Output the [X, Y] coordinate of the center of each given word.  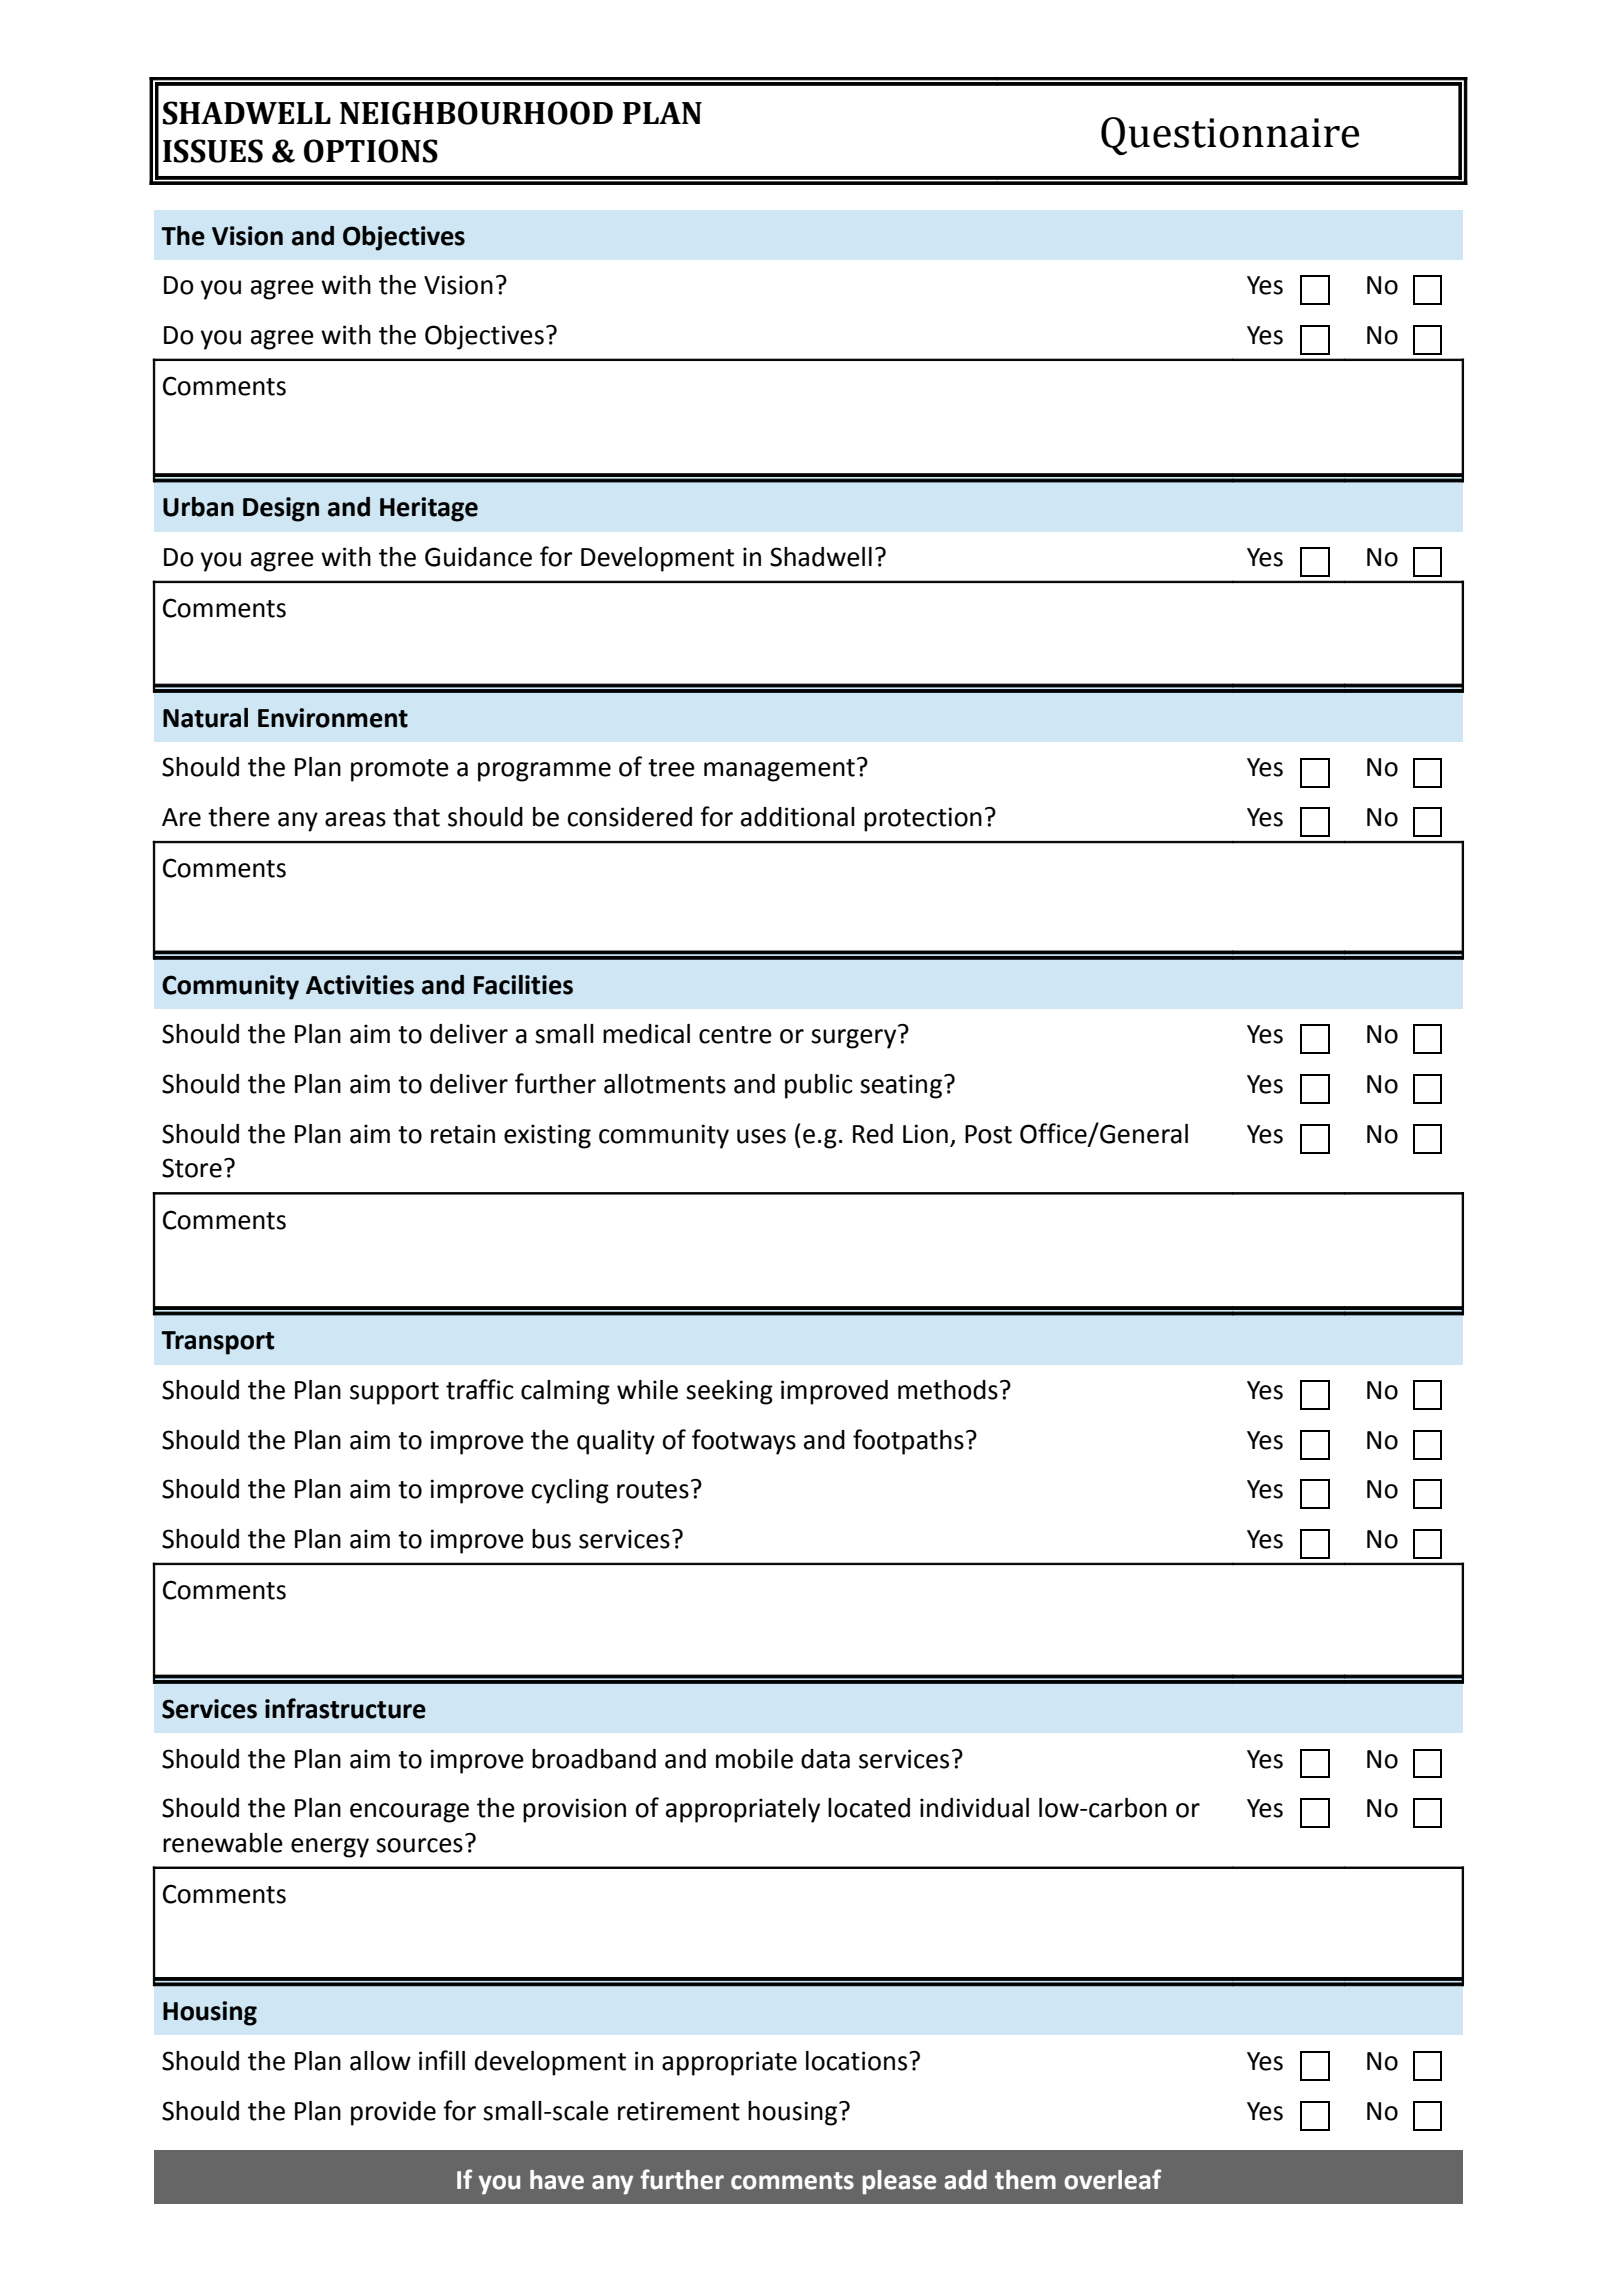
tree [671, 768]
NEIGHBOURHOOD [476, 113]
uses [761, 1136]
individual [974, 1808]
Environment [333, 718]
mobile [754, 1759]
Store [192, 1168]
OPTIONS [371, 151]
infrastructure [345, 1708]
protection [923, 819]
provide [393, 2113]
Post [988, 1134]
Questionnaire [1230, 136]
